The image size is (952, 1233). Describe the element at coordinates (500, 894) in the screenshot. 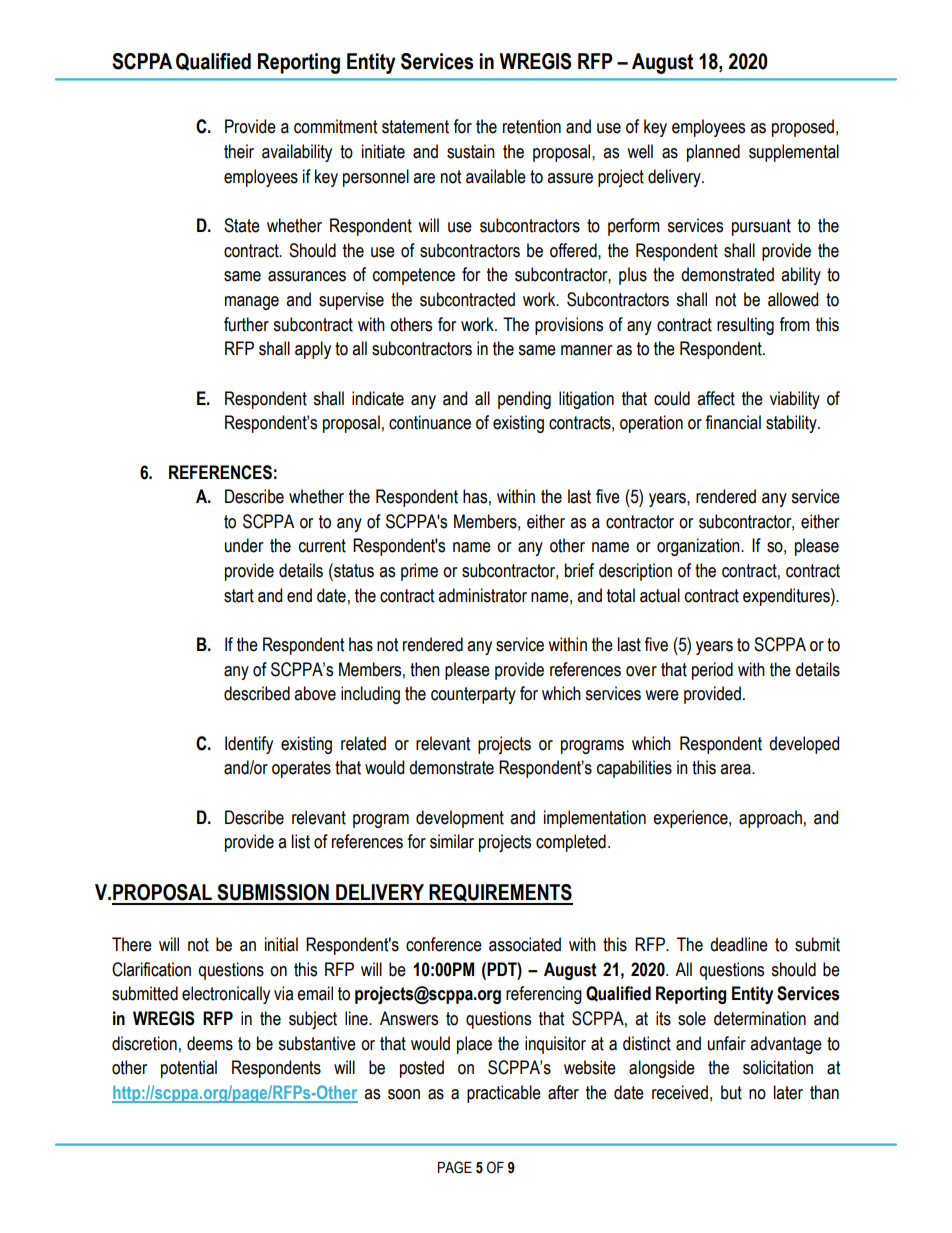

I see `REQUIREMENTS` at that location.
